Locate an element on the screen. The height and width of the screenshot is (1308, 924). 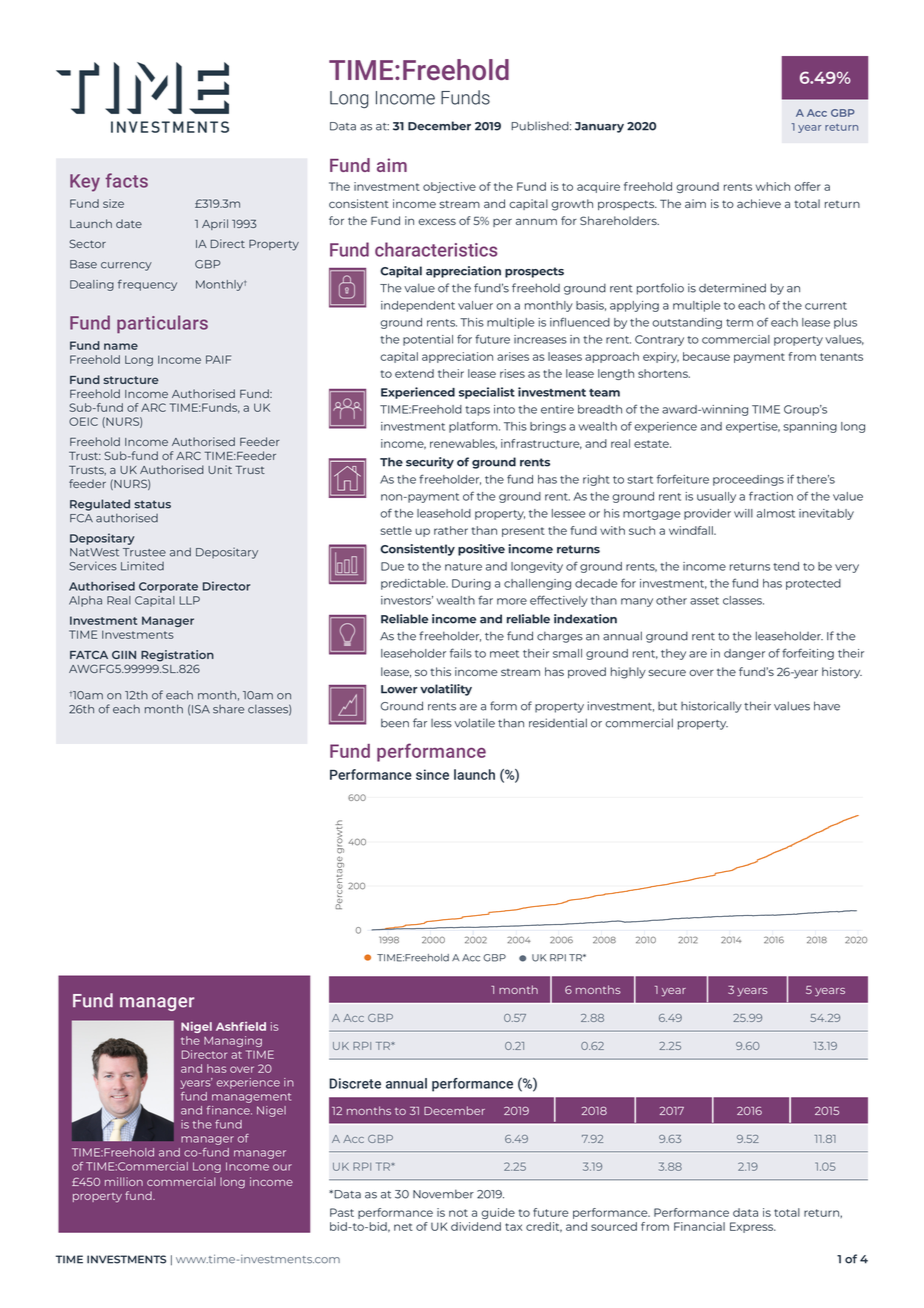
million is located at coordinates (124, 1181).
